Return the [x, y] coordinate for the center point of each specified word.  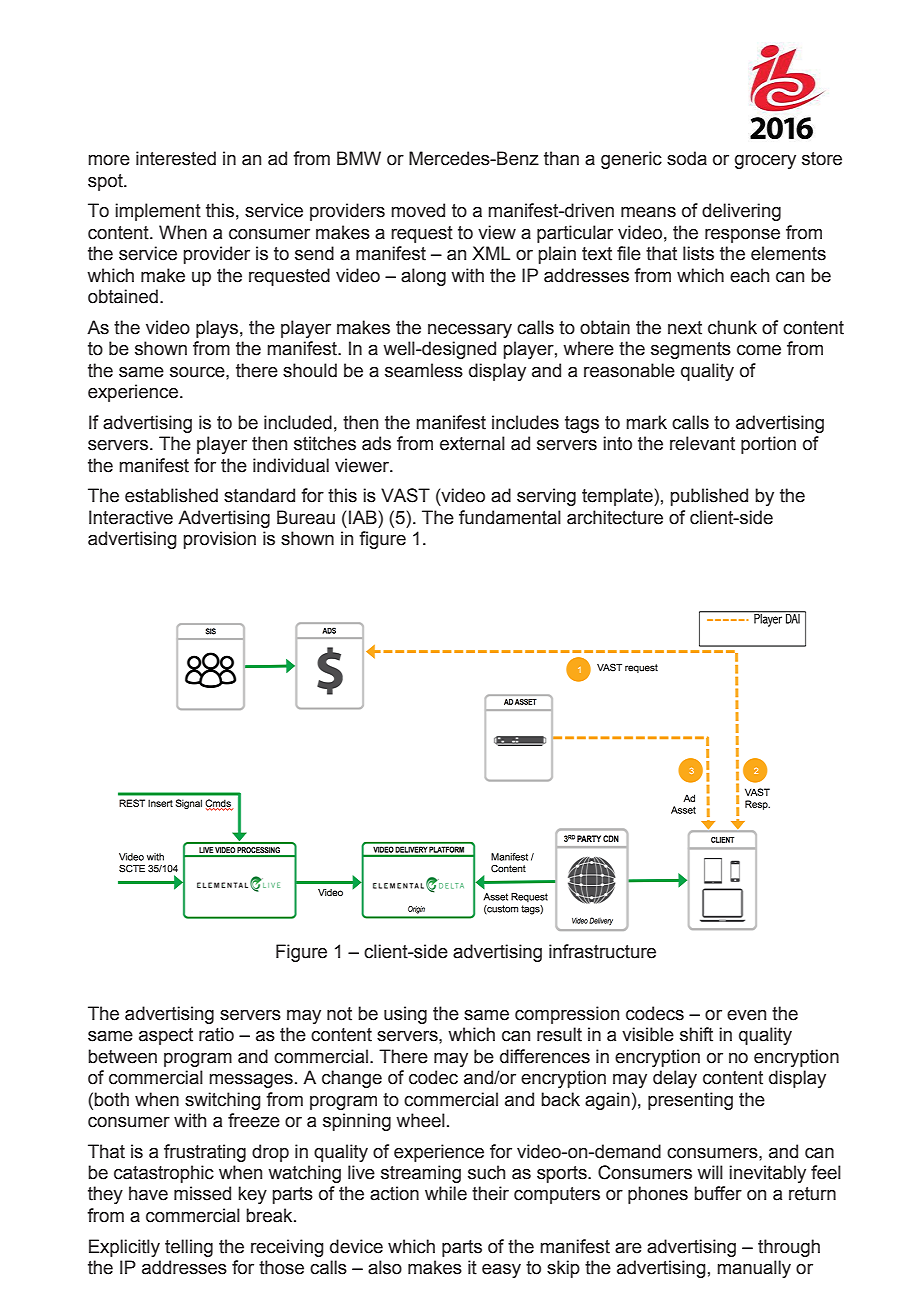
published [709, 497]
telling [189, 1248]
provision [219, 540]
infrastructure [602, 951]
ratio [216, 1034]
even [746, 1015]
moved [418, 210]
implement [158, 212]
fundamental [510, 517]
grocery [765, 162]
